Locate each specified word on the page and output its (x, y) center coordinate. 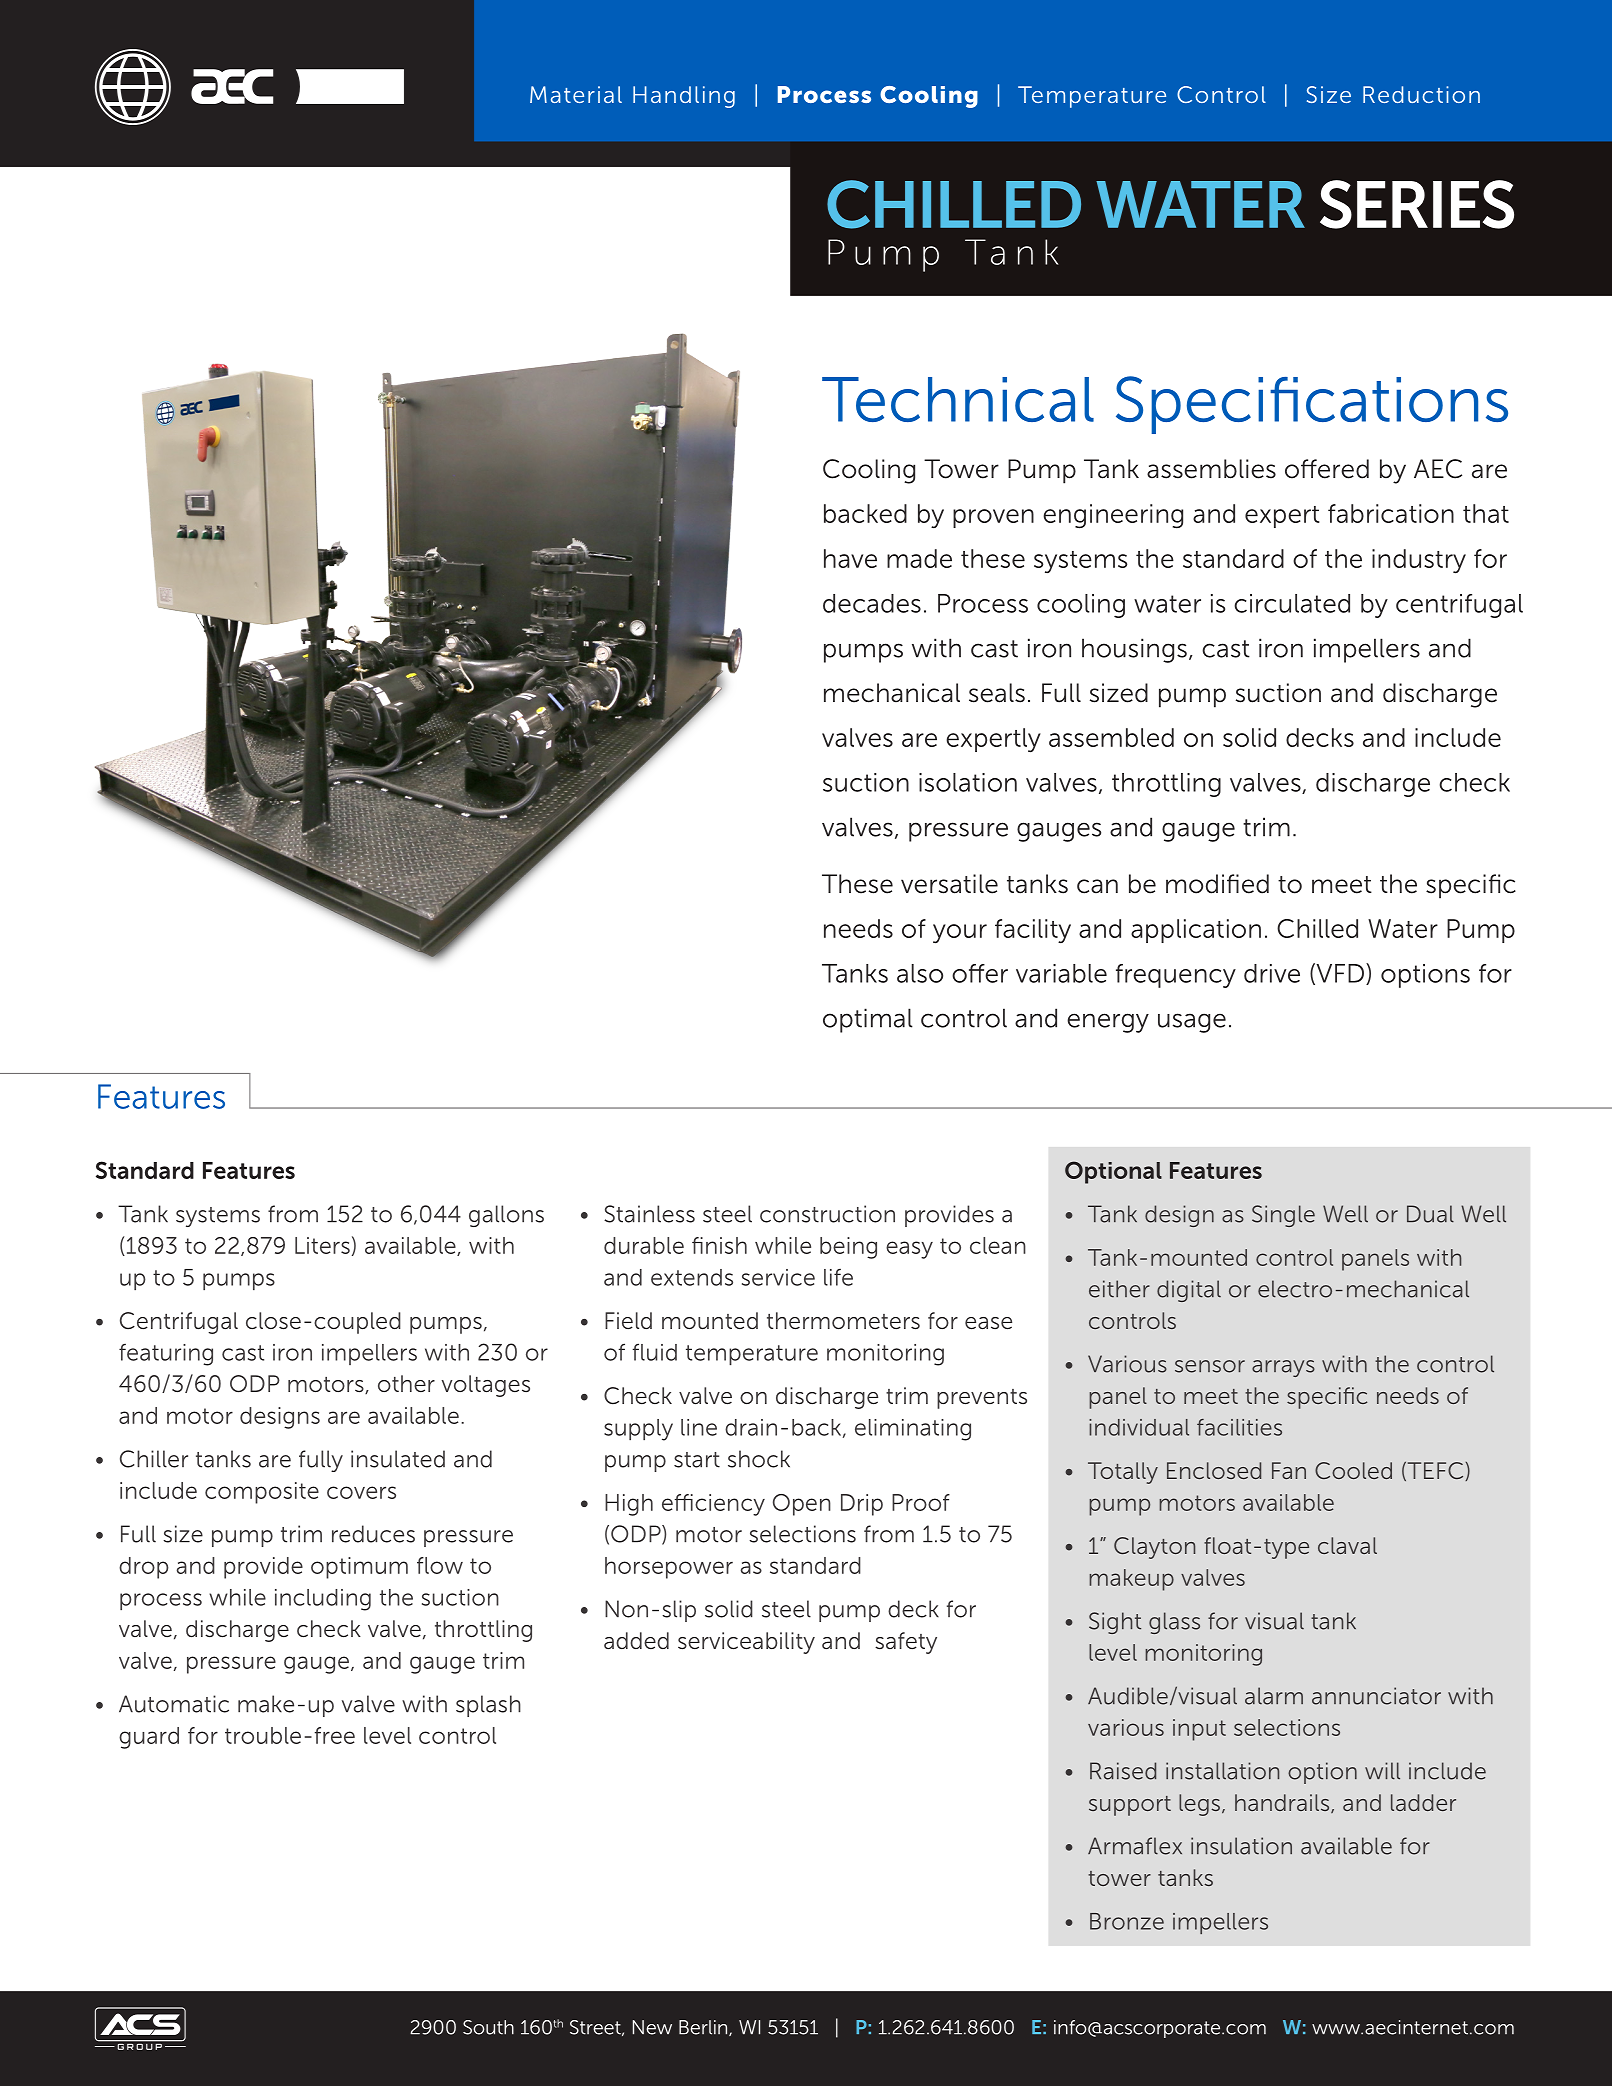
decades (872, 603)
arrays (1283, 1368)
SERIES (1417, 204)
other (406, 1383)
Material (576, 94)
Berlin (704, 2028)
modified (1217, 884)
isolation (968, 782)
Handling (684, 97)
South (488, 2027)
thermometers (843, 1321)
